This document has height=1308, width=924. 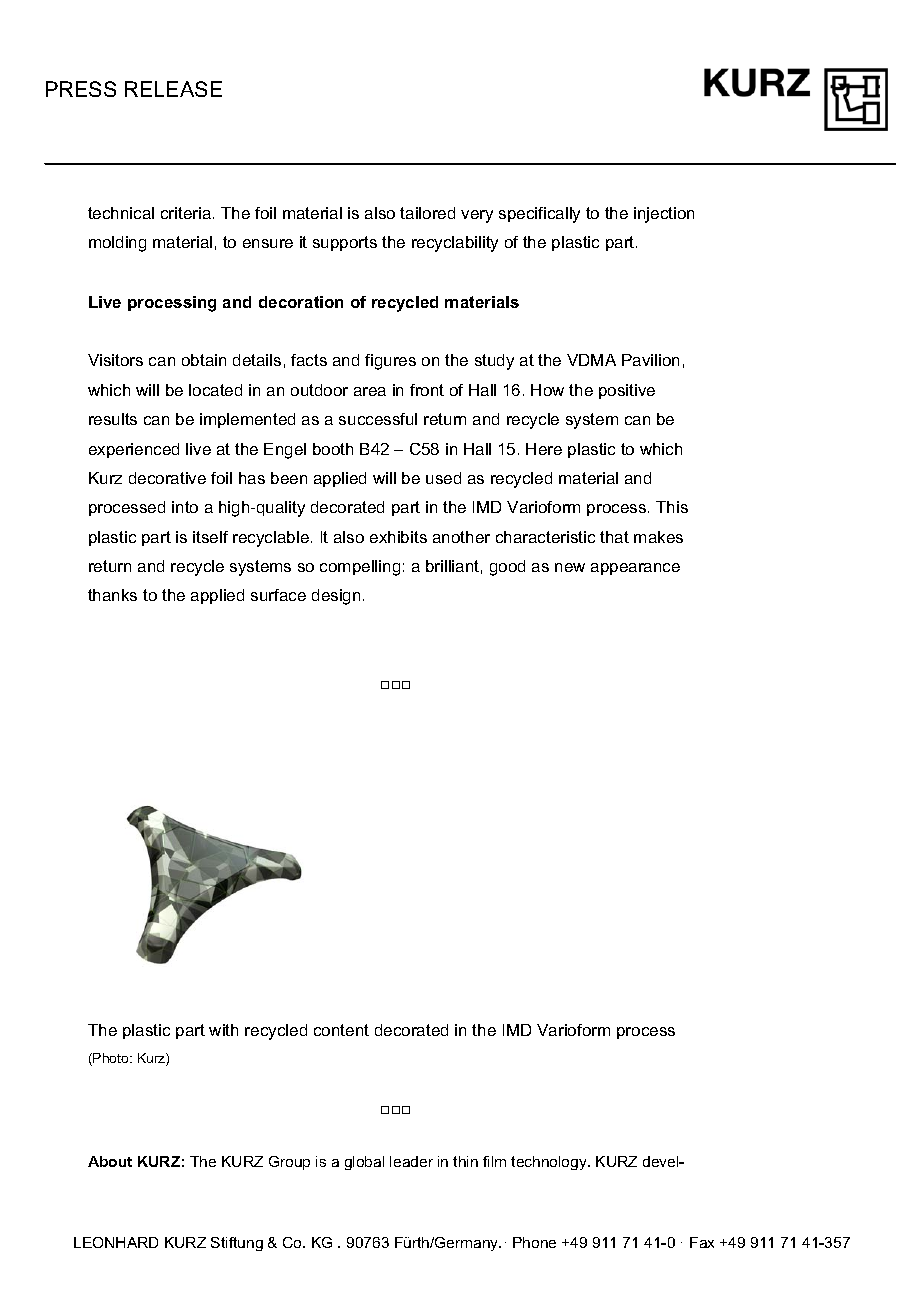 I want to click on with, so click(x=223, y=1030).
